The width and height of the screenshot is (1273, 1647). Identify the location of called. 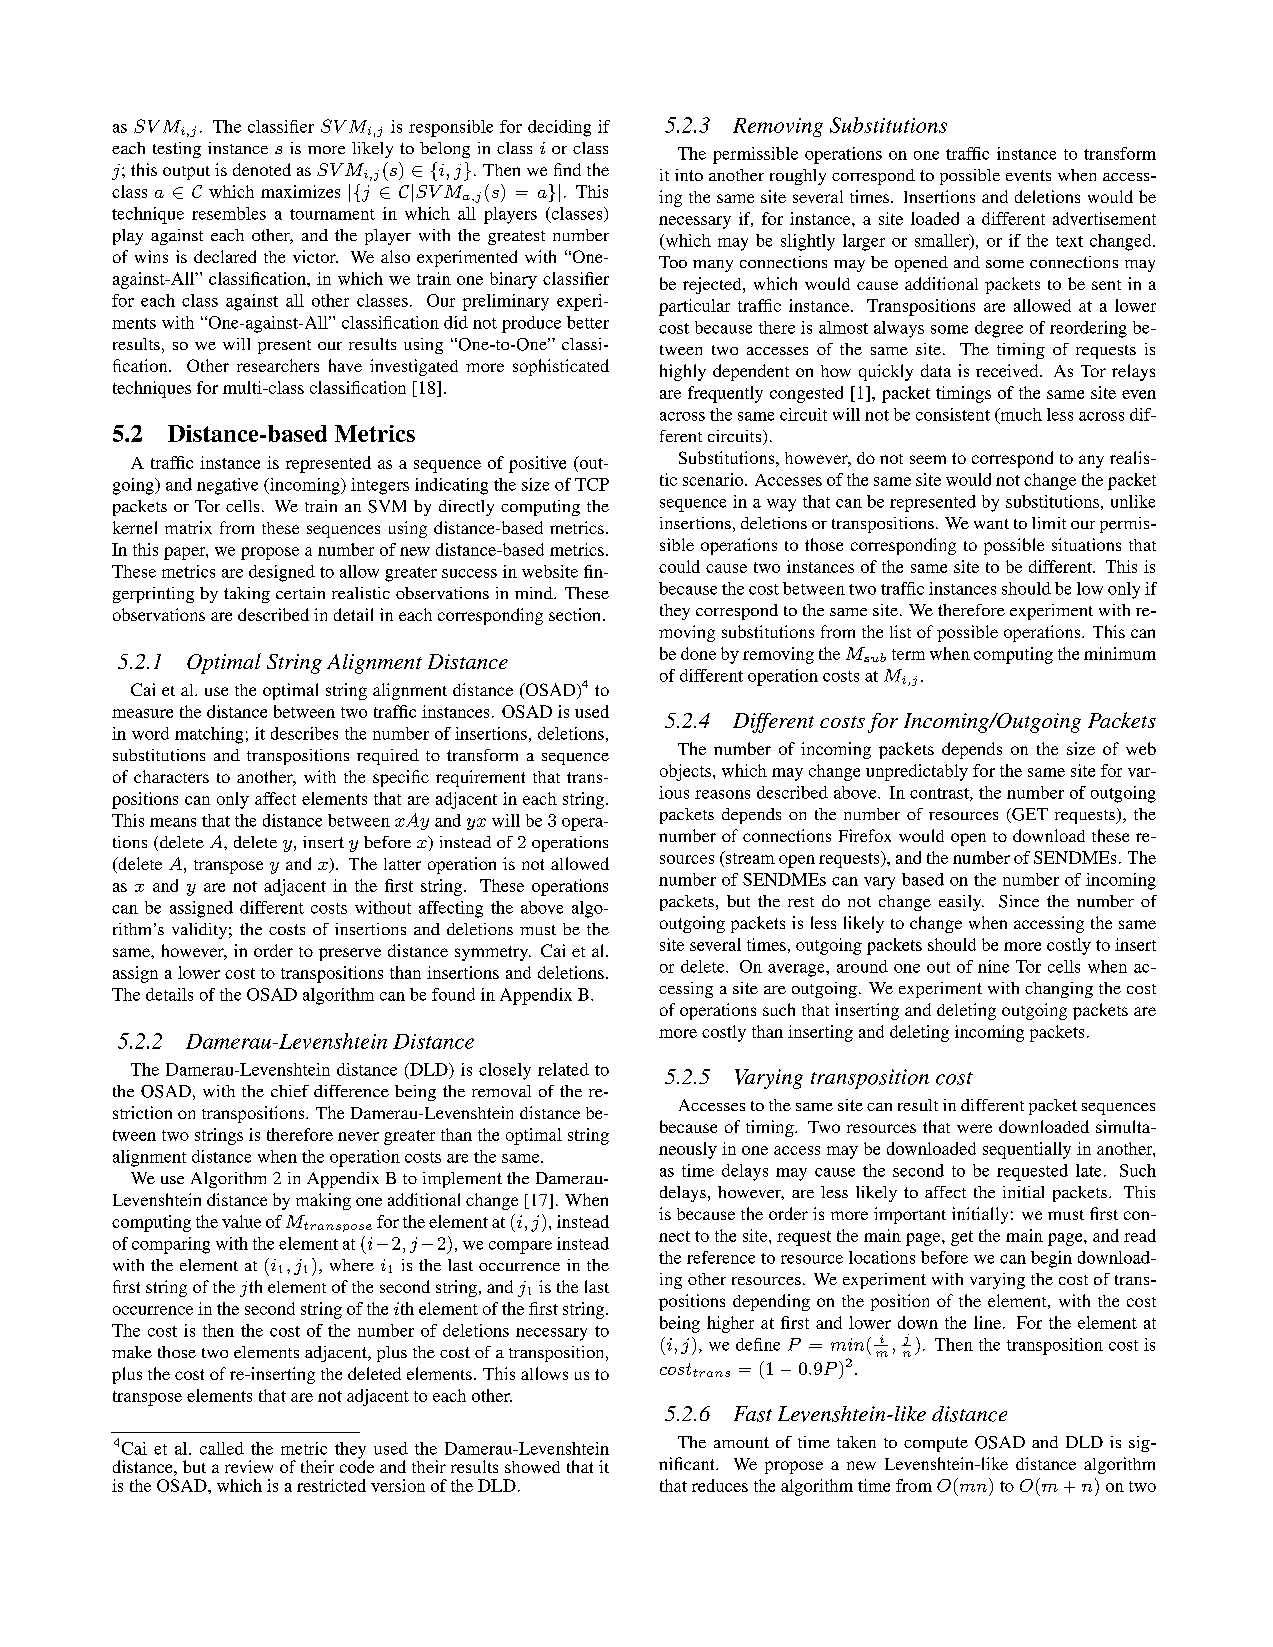
(222, 1448).
